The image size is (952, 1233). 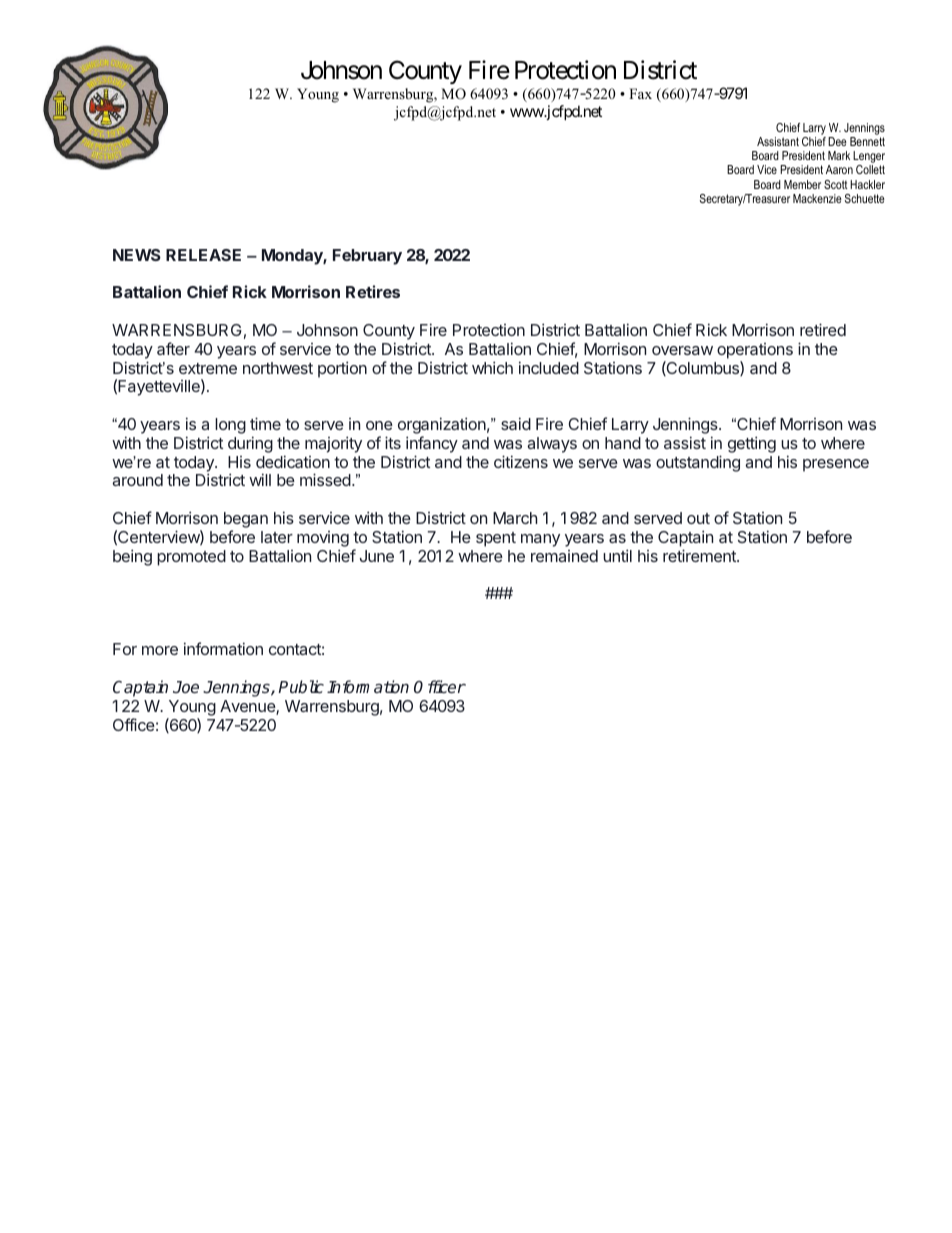 What do you see at coordinates (186, 687) in the document?
I see `Joe` at bounding box center [186, 687].
